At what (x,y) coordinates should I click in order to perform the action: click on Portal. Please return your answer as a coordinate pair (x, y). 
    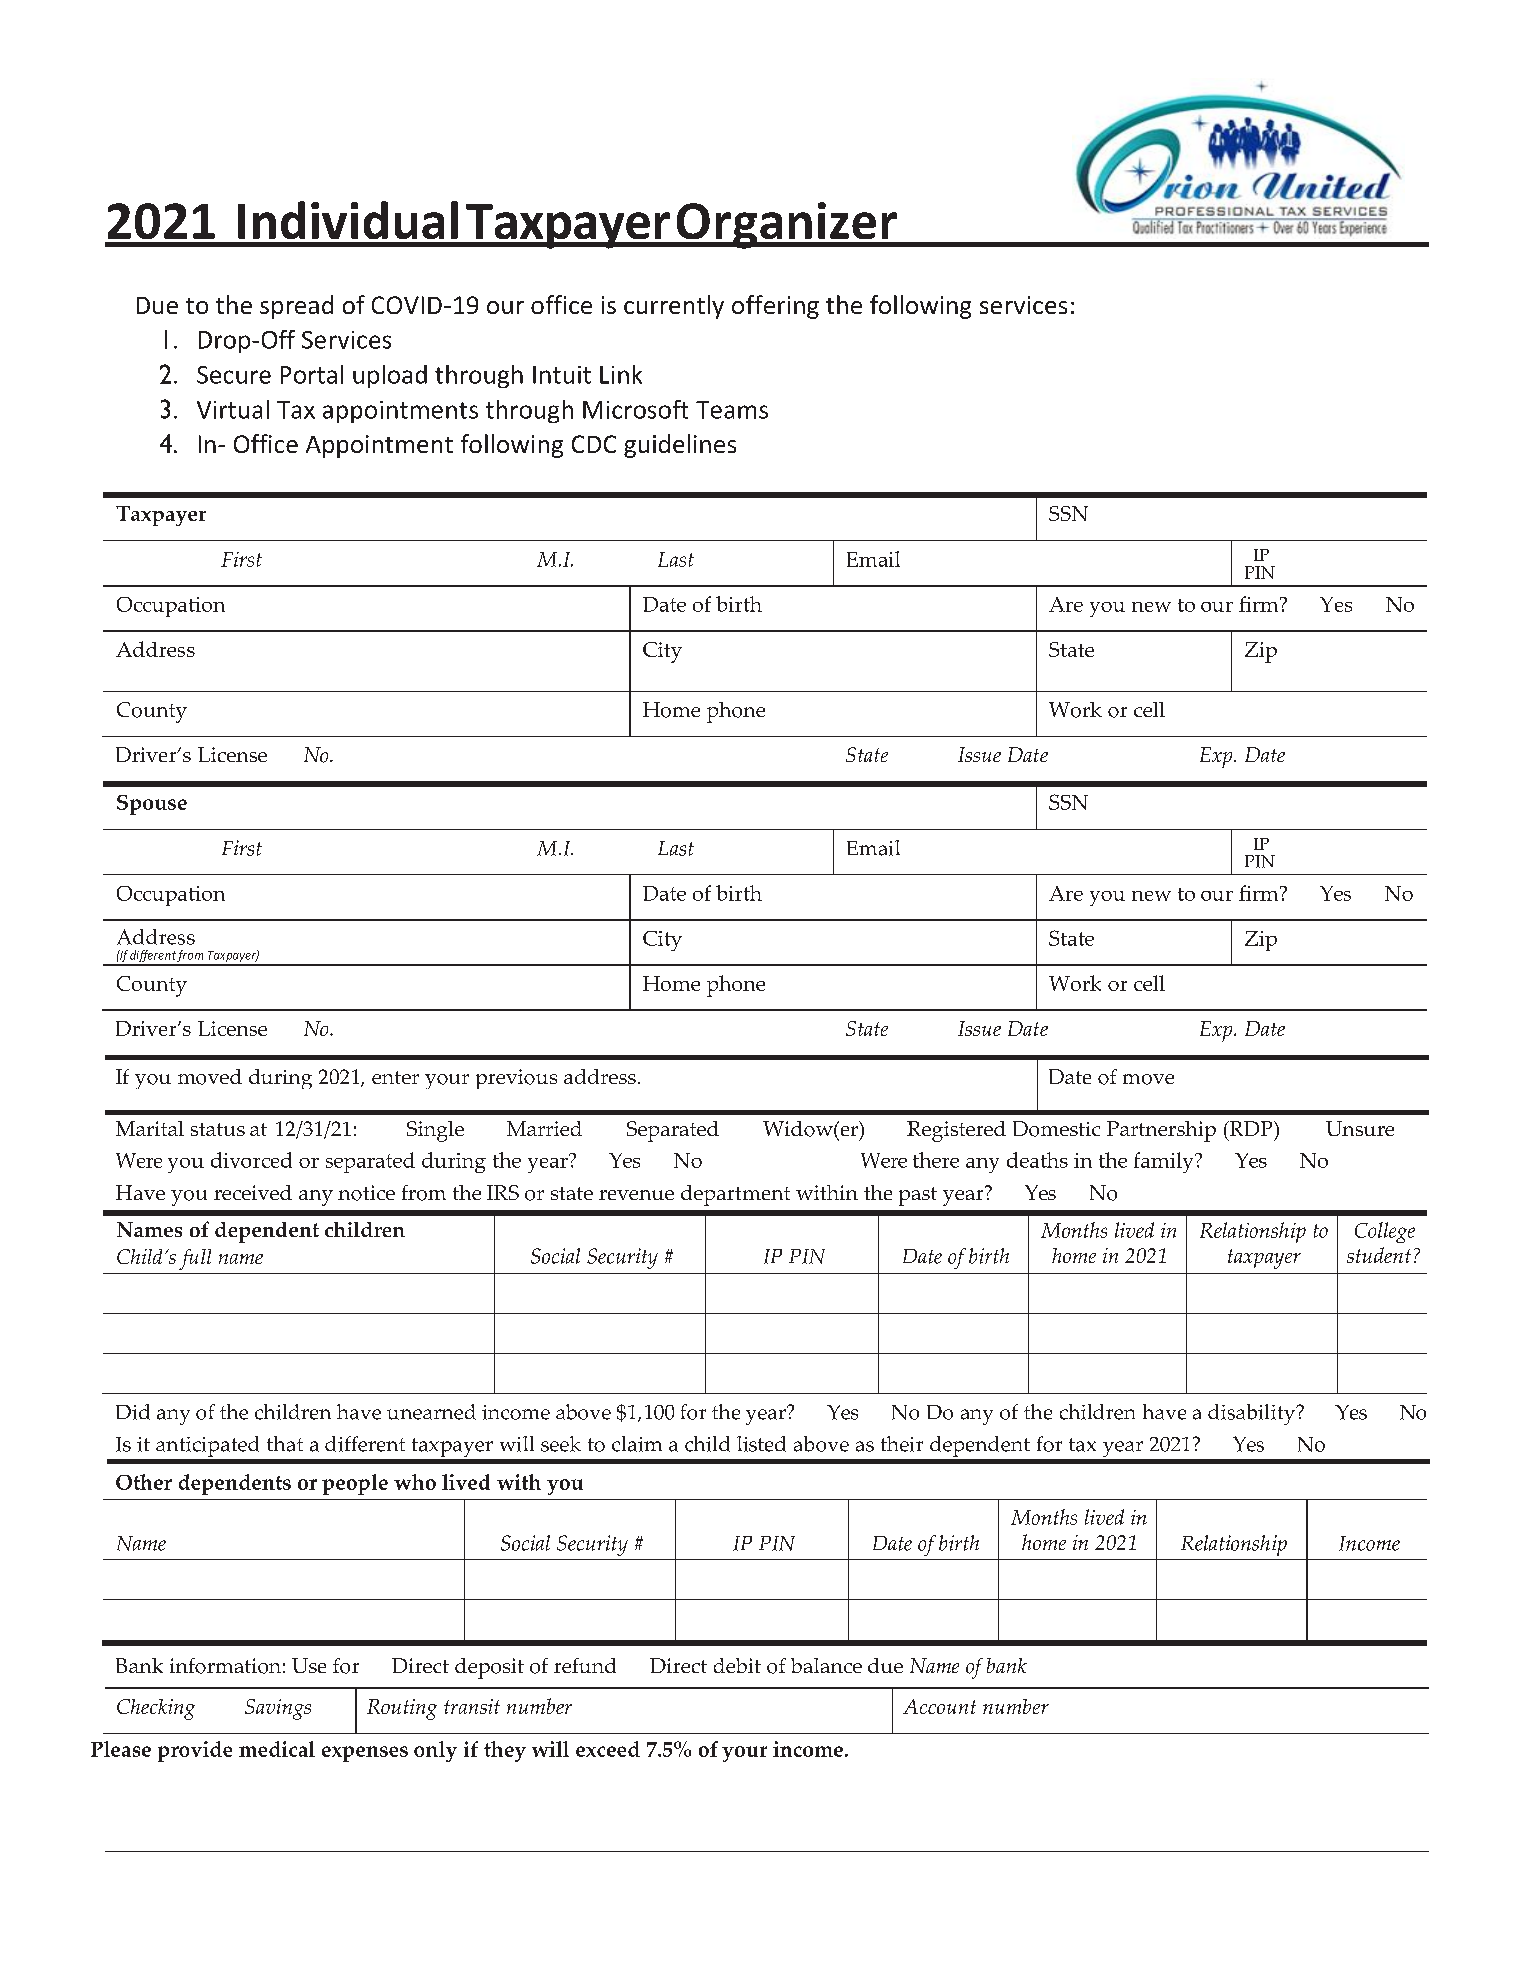
    Looking at the image, I should click on (312, 374).
